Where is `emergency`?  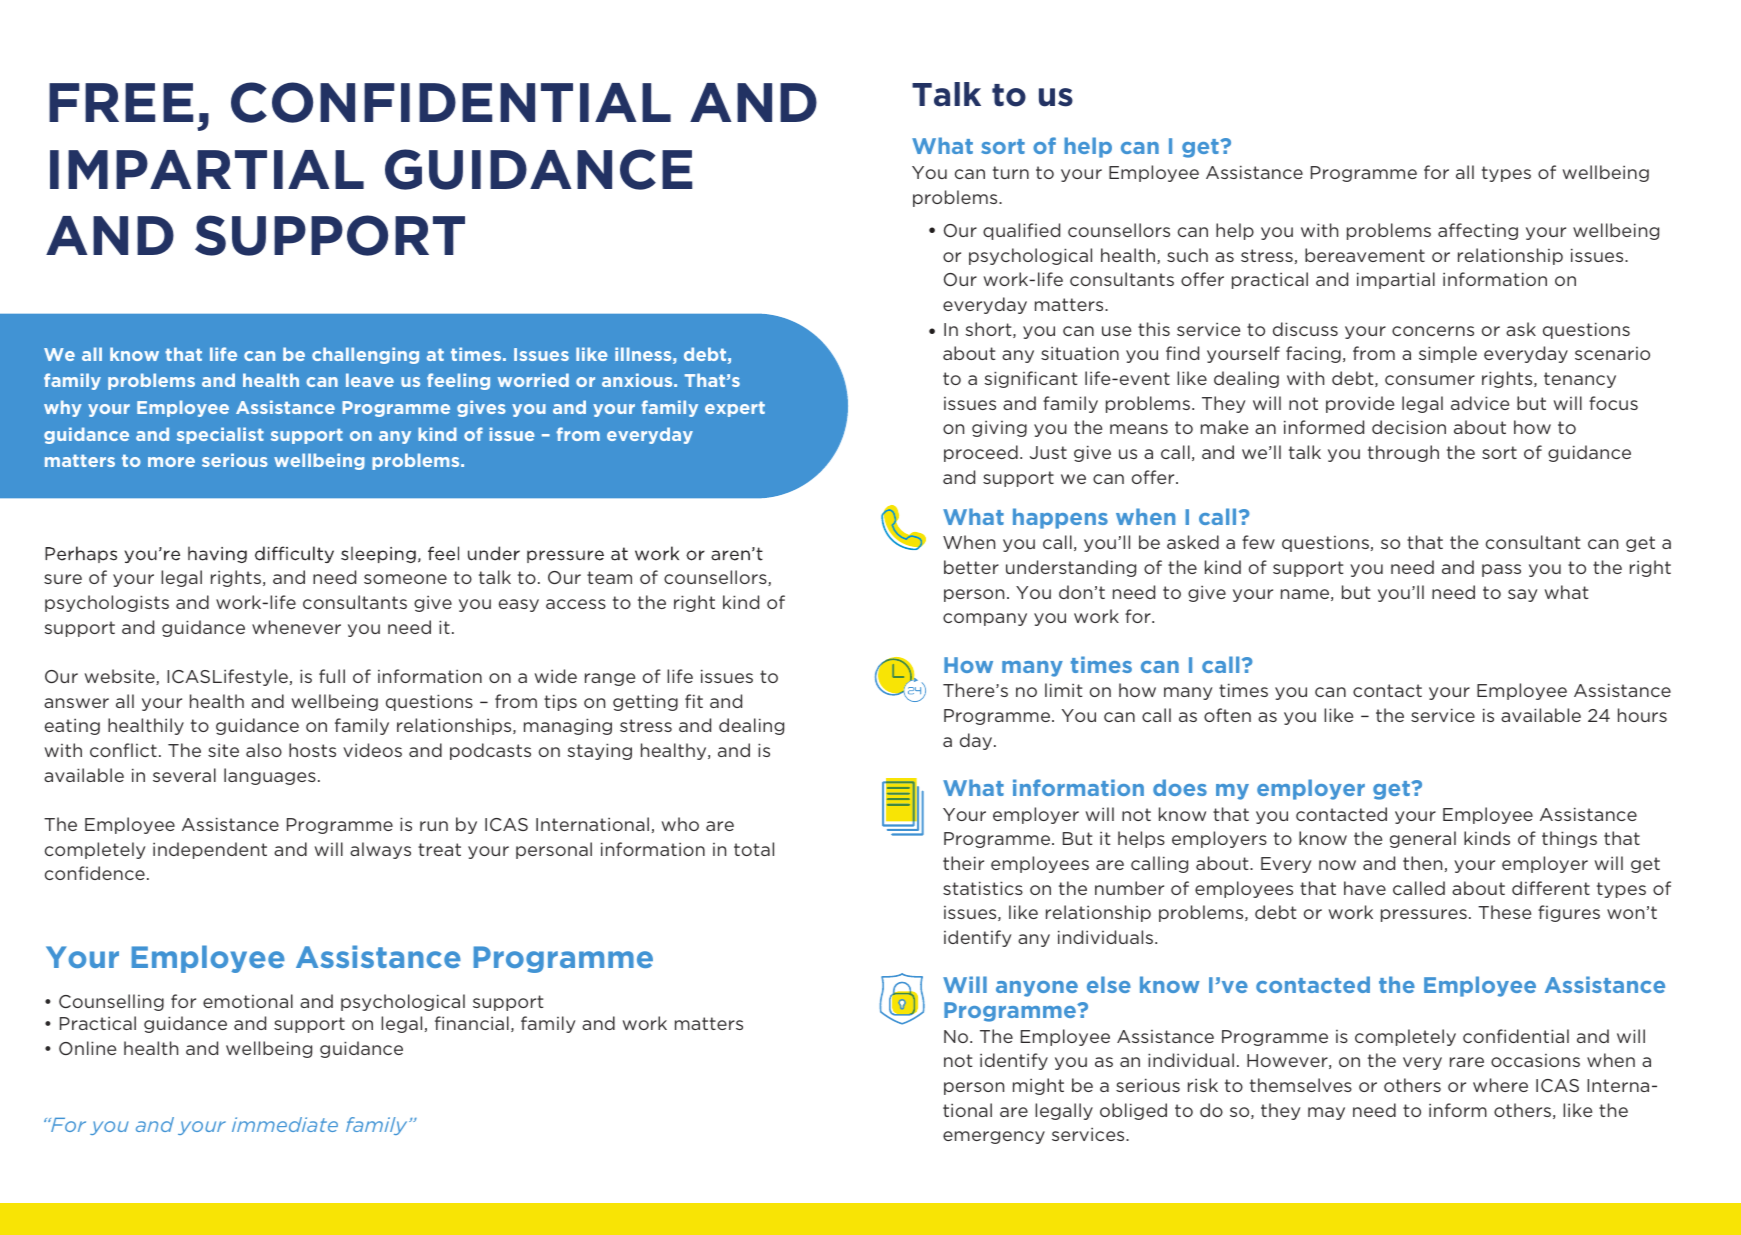 emergency is located at coordinates (994, 1137).
